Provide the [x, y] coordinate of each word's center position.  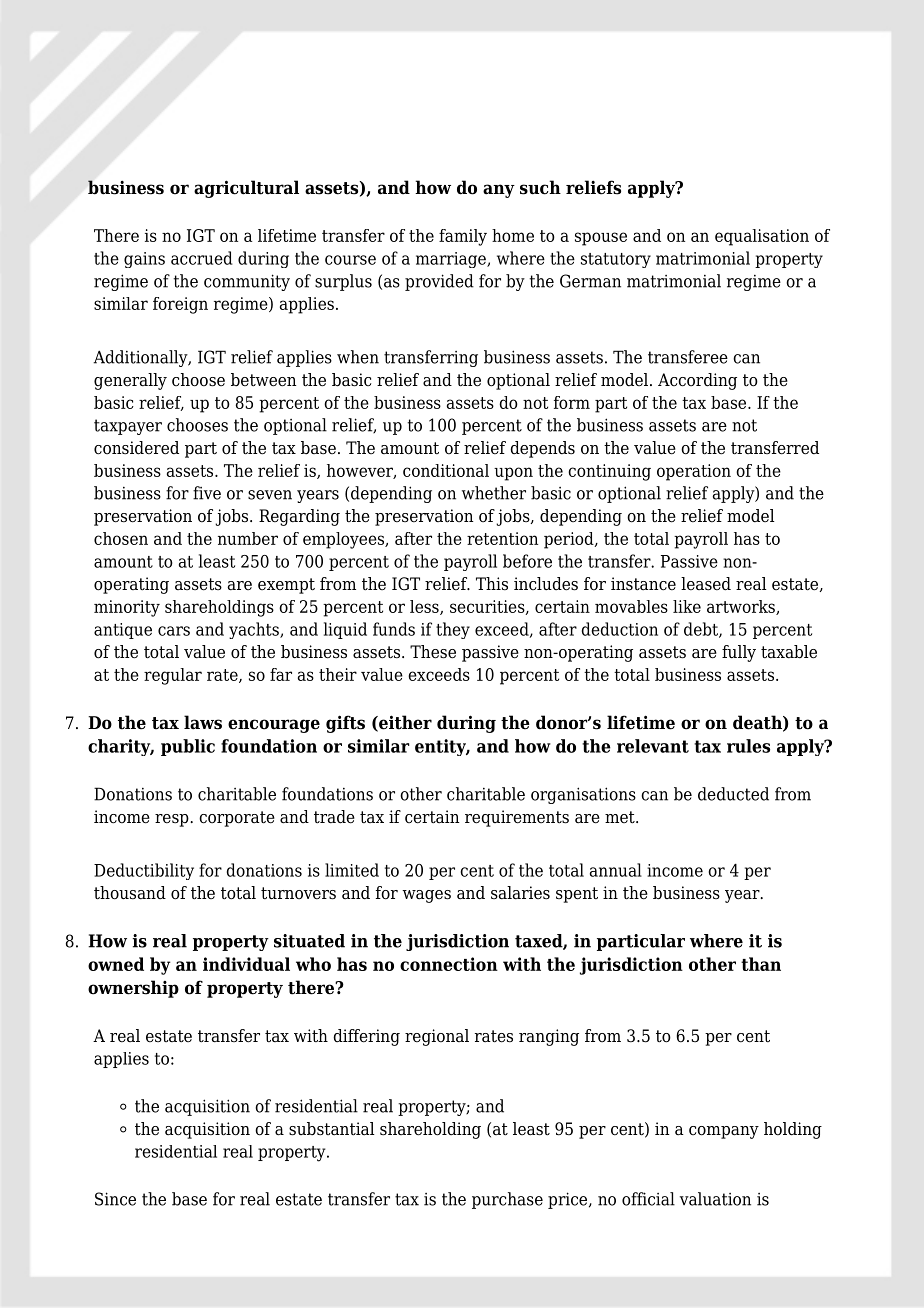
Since [115, 1199]
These [433, 652]
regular [173, 676]
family [463, 237]
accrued [202, 258]
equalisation [762, 237]
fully [739, 653]
